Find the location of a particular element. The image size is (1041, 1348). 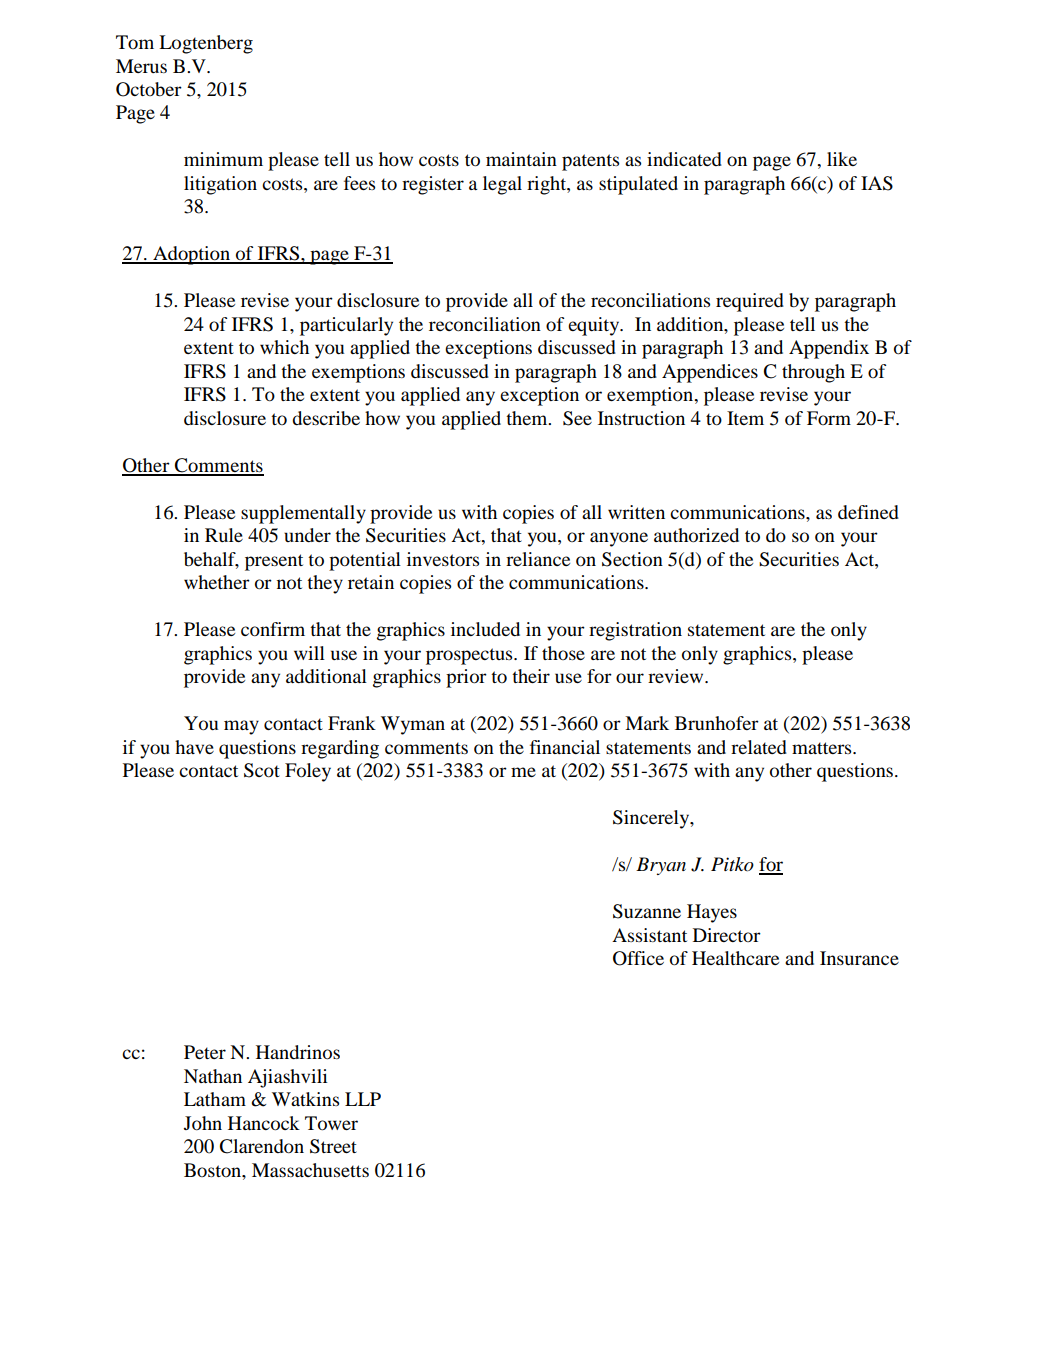

included is located at coordinates (485, 629).
